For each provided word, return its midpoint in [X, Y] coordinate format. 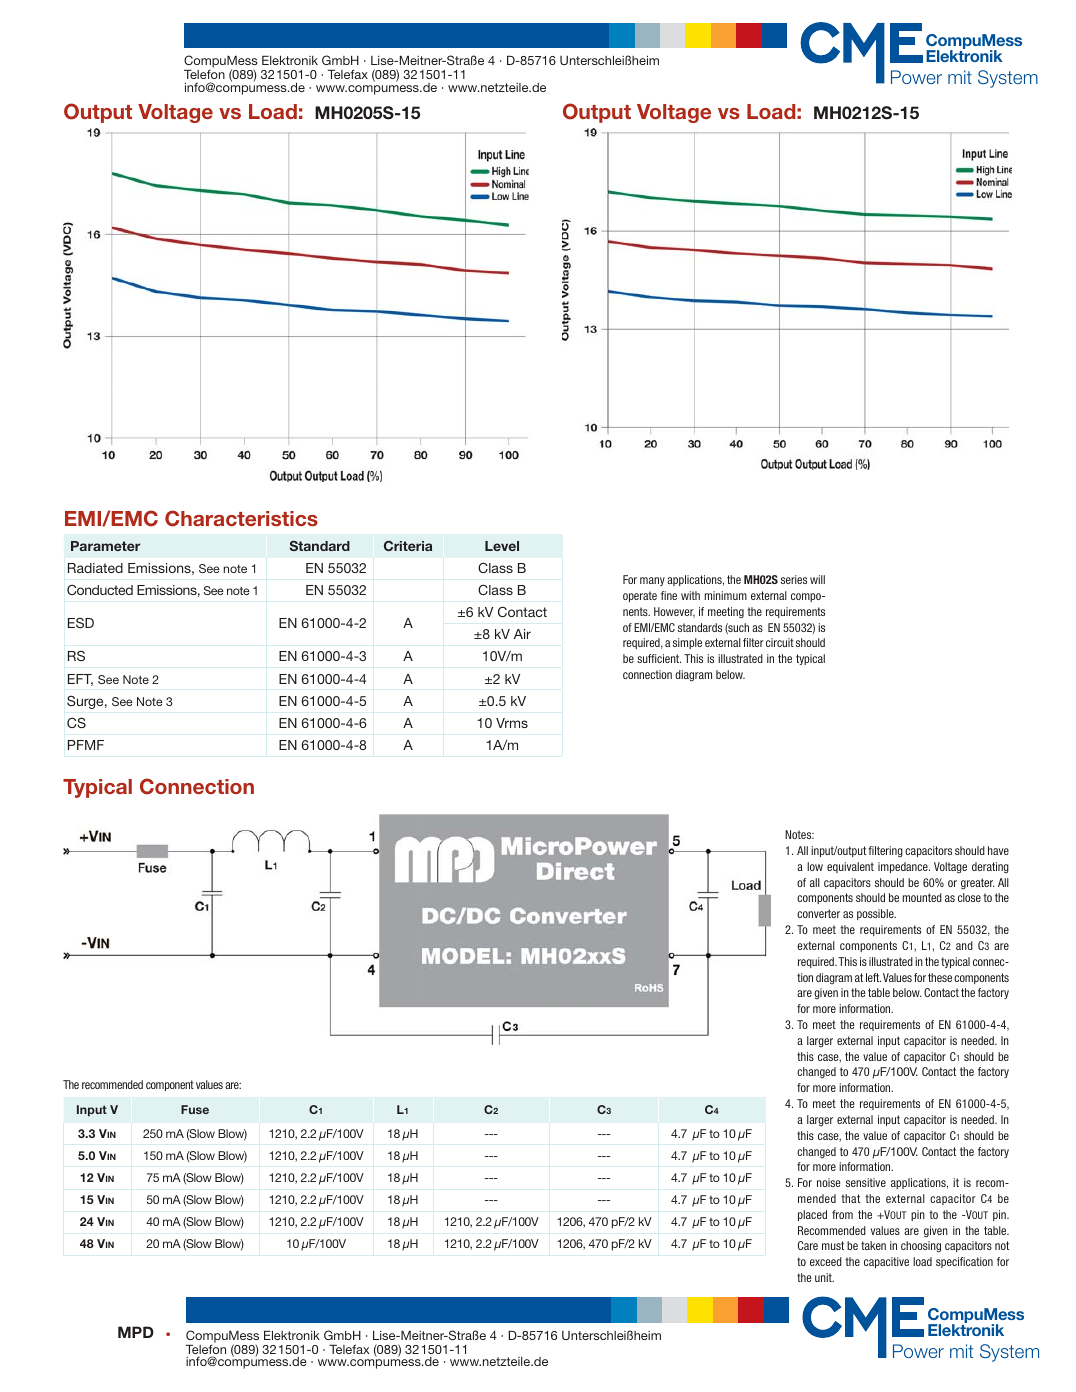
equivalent [850, 867]
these [940, 977]
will [817, 579]
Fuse [195, 1109]
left [873, 977]
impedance [904, 867]
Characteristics [241, 518]
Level [502, 546]
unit [824, 1277]
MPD [136, 1332]
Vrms [512, 723]
